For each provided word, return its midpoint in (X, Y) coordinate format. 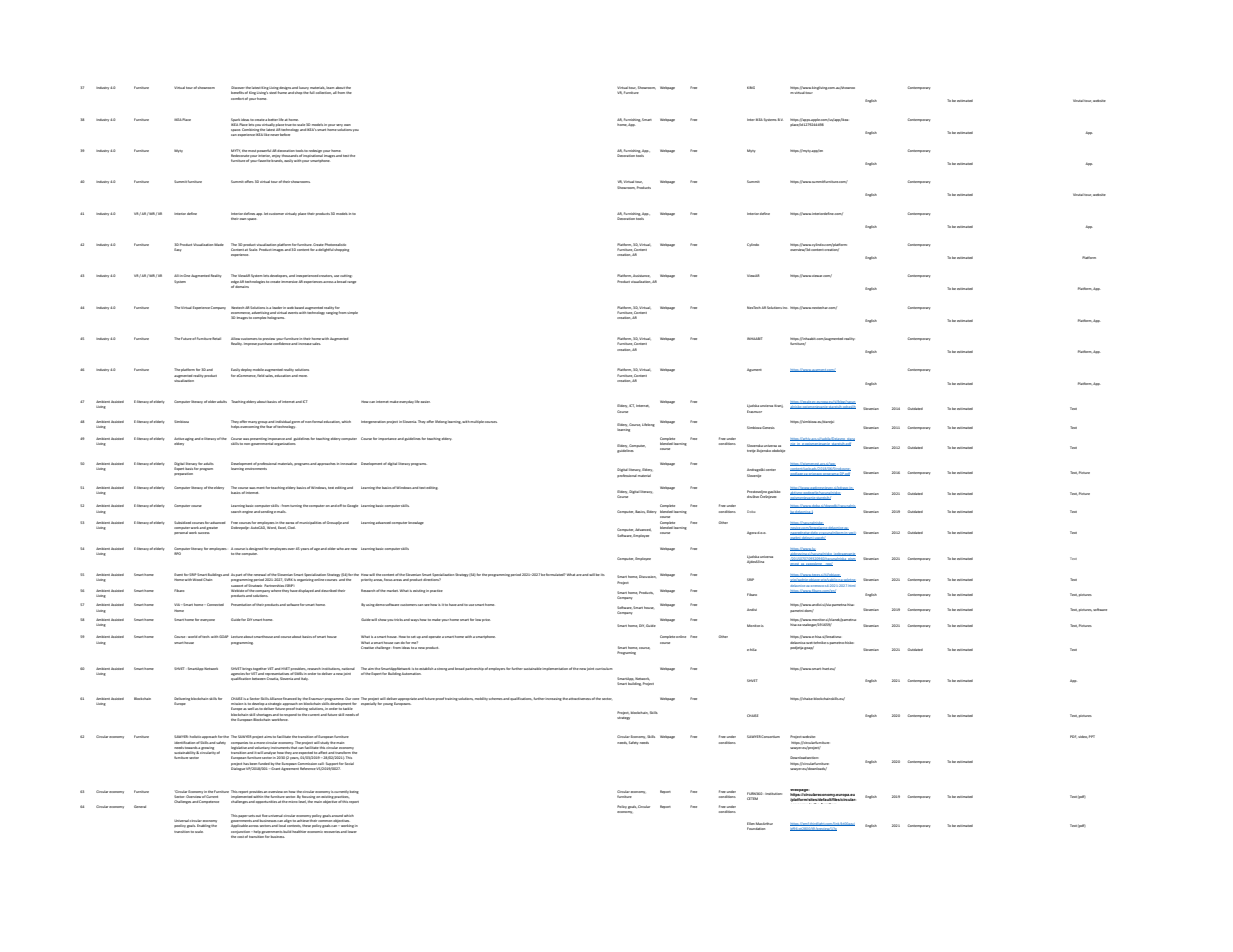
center (771, 470)
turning (295, 506)
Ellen (751, 823)
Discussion (647, 576)
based (299, 307)
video (1083, 736)
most (252, 151)
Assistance (641, 276)
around (337, 815)
